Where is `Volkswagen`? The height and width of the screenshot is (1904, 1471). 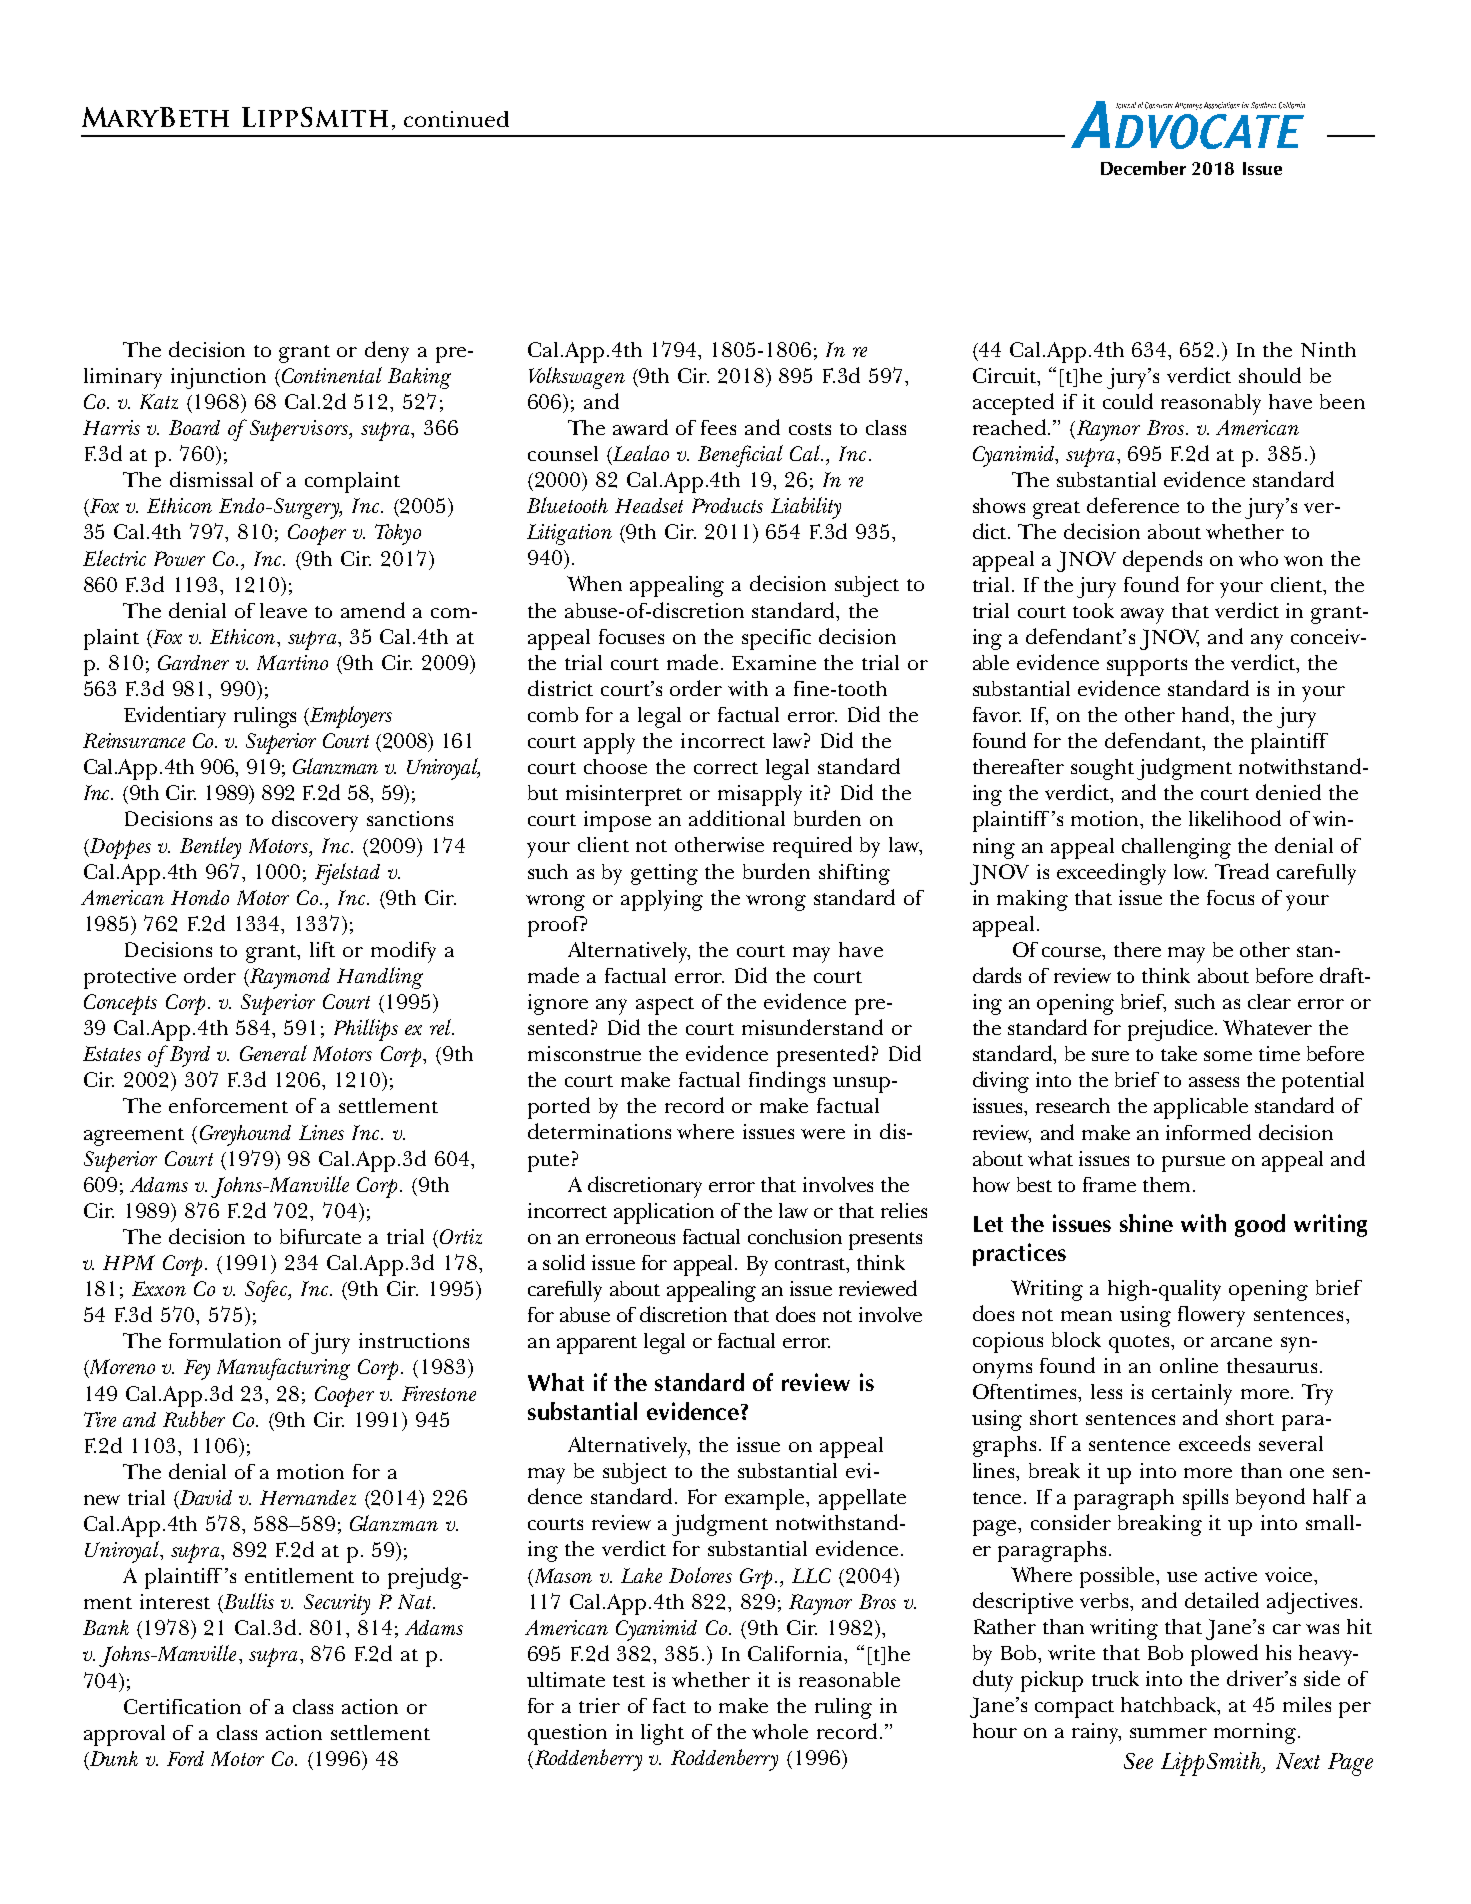 Volkswagen is located at coordinates (577, 378).
